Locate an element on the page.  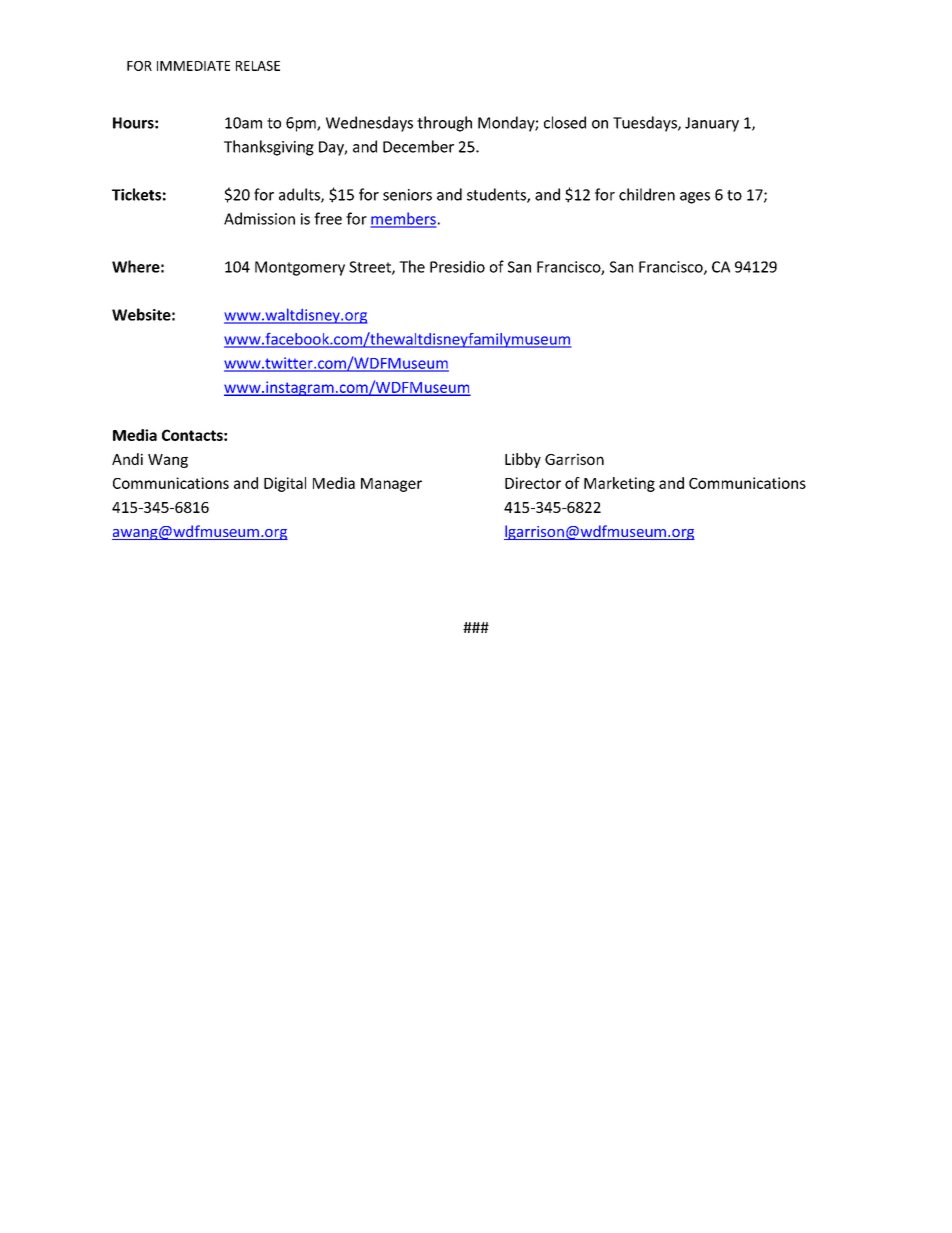
through is located at coordinates (444, 124).
